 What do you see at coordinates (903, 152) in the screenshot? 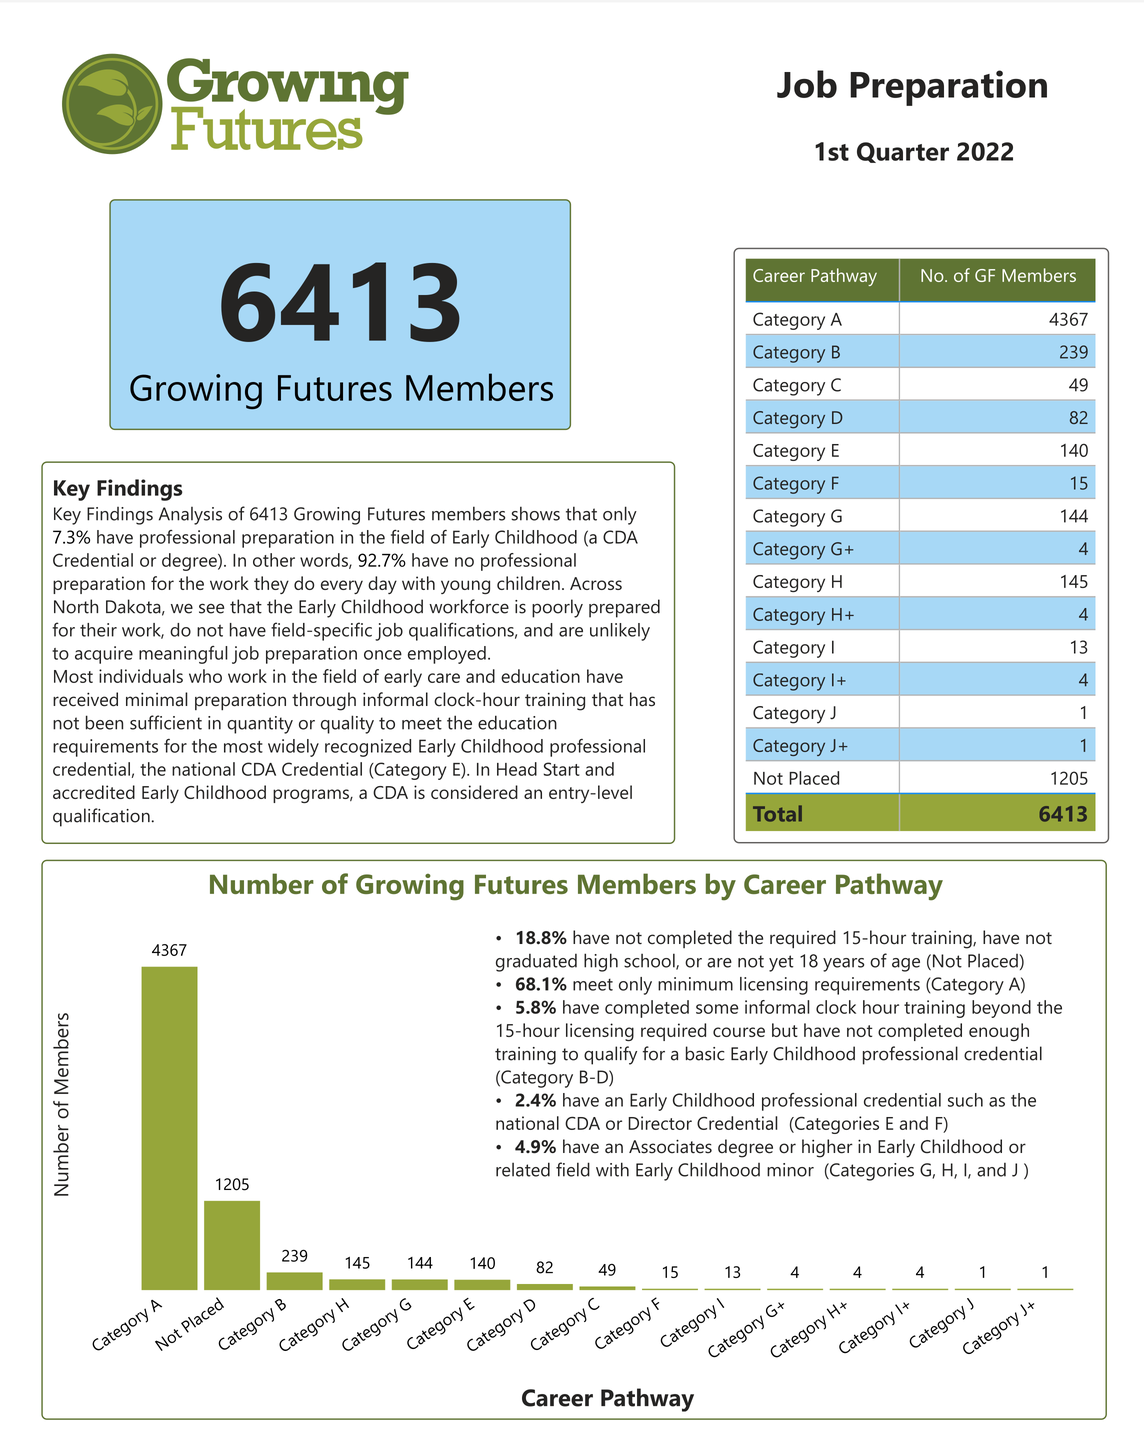
I see `Quarter` at bounding box center [903, 152].
